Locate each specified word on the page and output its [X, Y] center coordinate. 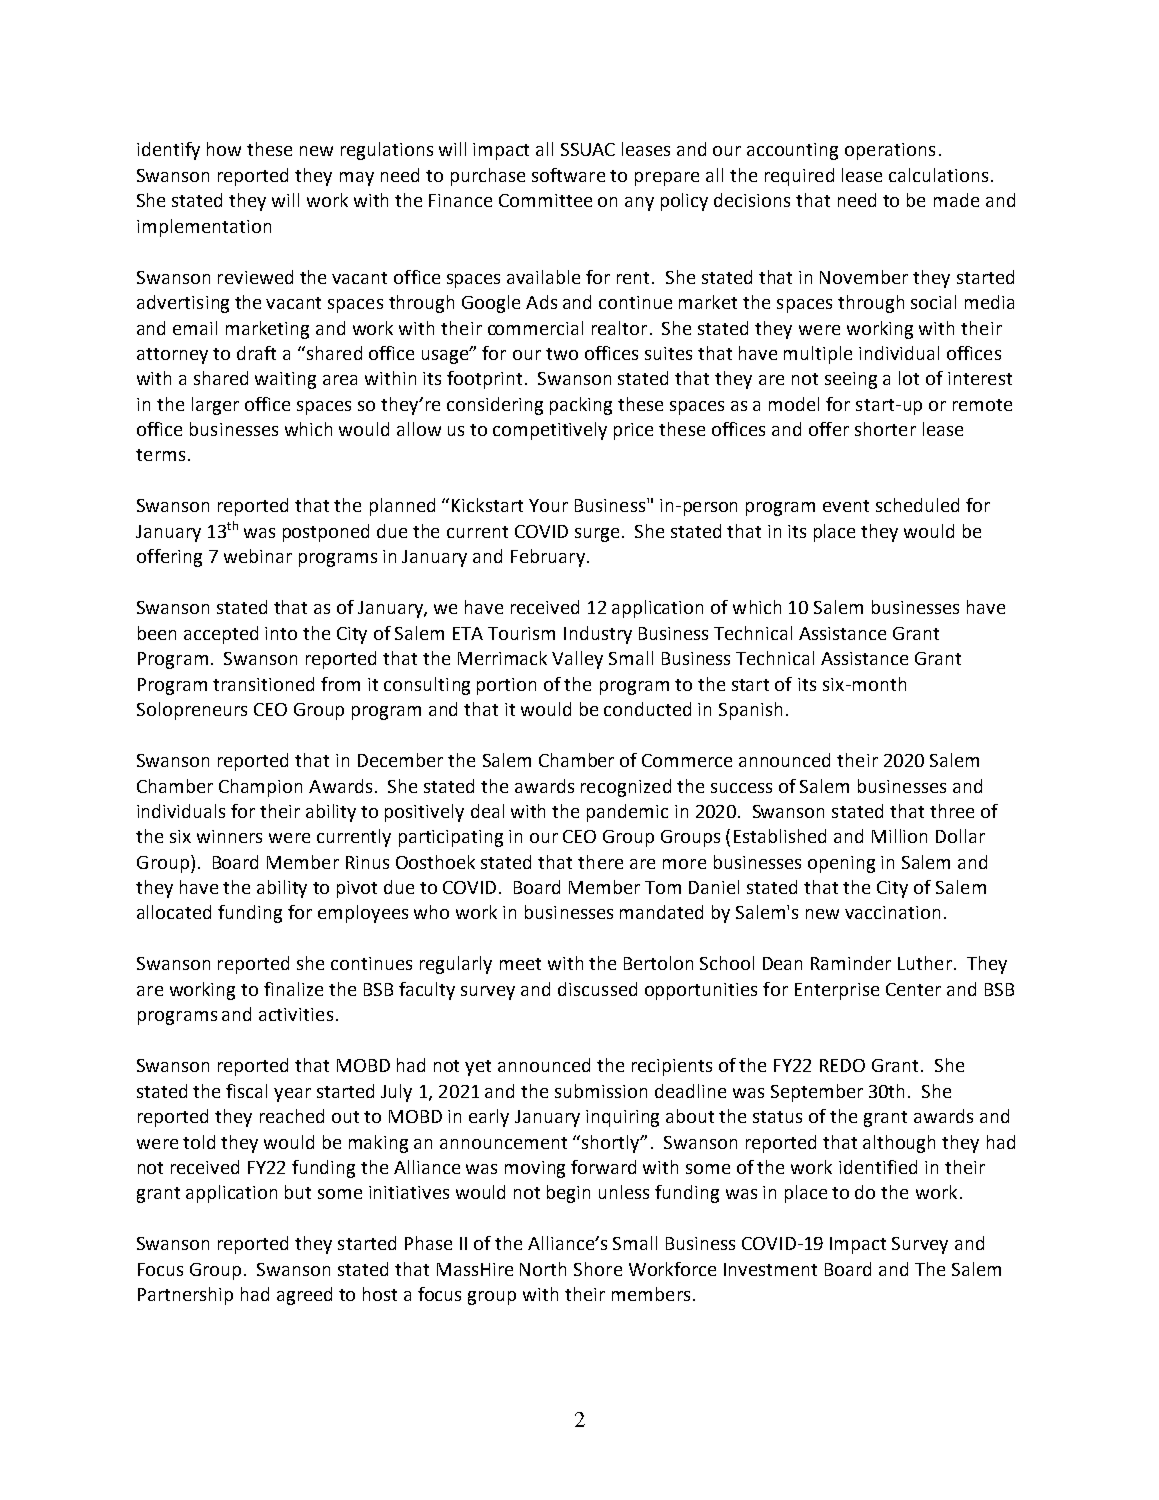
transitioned [263, 684]
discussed [597, 989]
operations [890, 151]
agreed [304, 1296]
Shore [598, 1269]
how [224, 149]
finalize [293, 989]
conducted [647, 709]
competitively [550, 431]
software [568, 175]
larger [215, 406]
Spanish [750, 711]
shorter [885, 429]
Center [913, 989]
